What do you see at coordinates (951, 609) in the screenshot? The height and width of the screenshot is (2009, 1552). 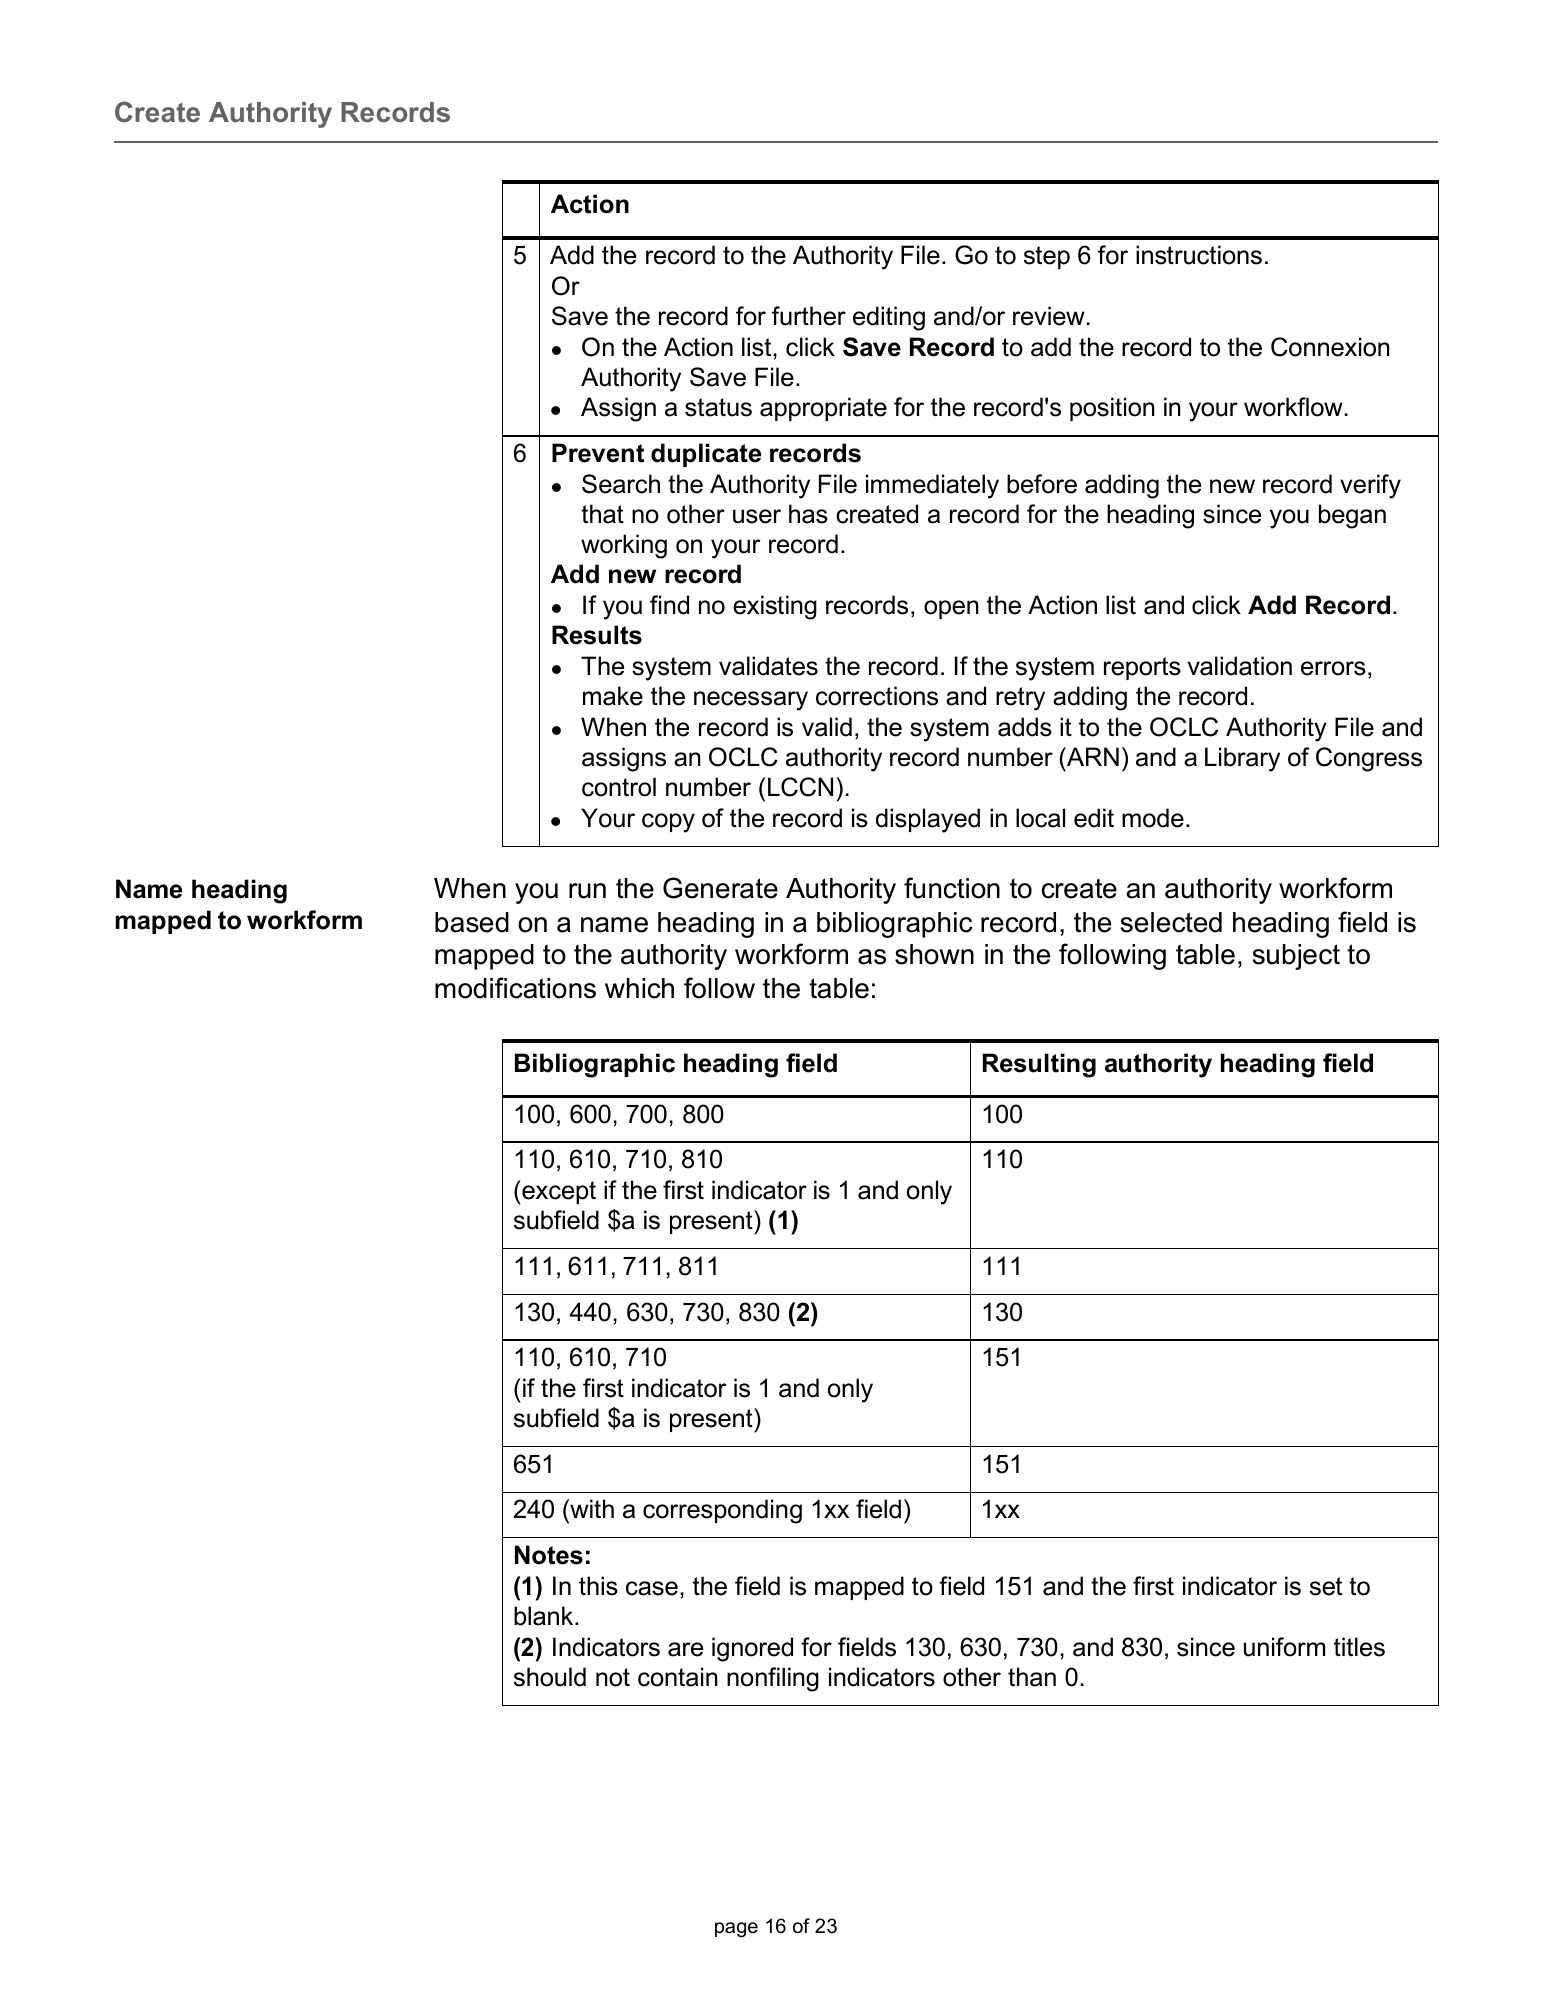 I see `open` at bounding box center [951, 609].
